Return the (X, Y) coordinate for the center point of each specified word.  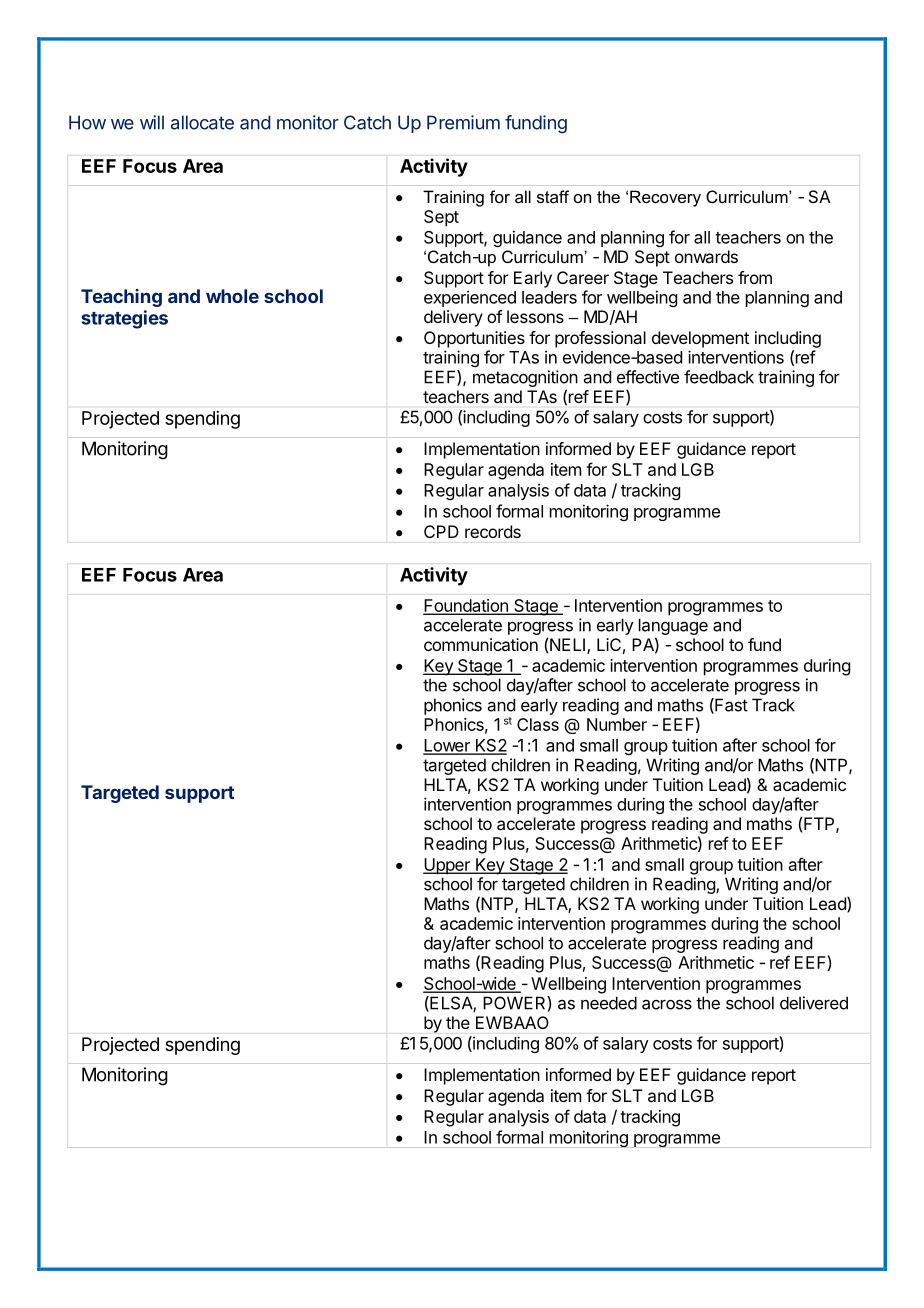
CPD (441, 531)
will (152, 122)
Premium (463, 122)
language (673, 628)
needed (609, 1003)
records (493, 531)
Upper (447, 866)
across (667, 1004)
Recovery (665, 198)
